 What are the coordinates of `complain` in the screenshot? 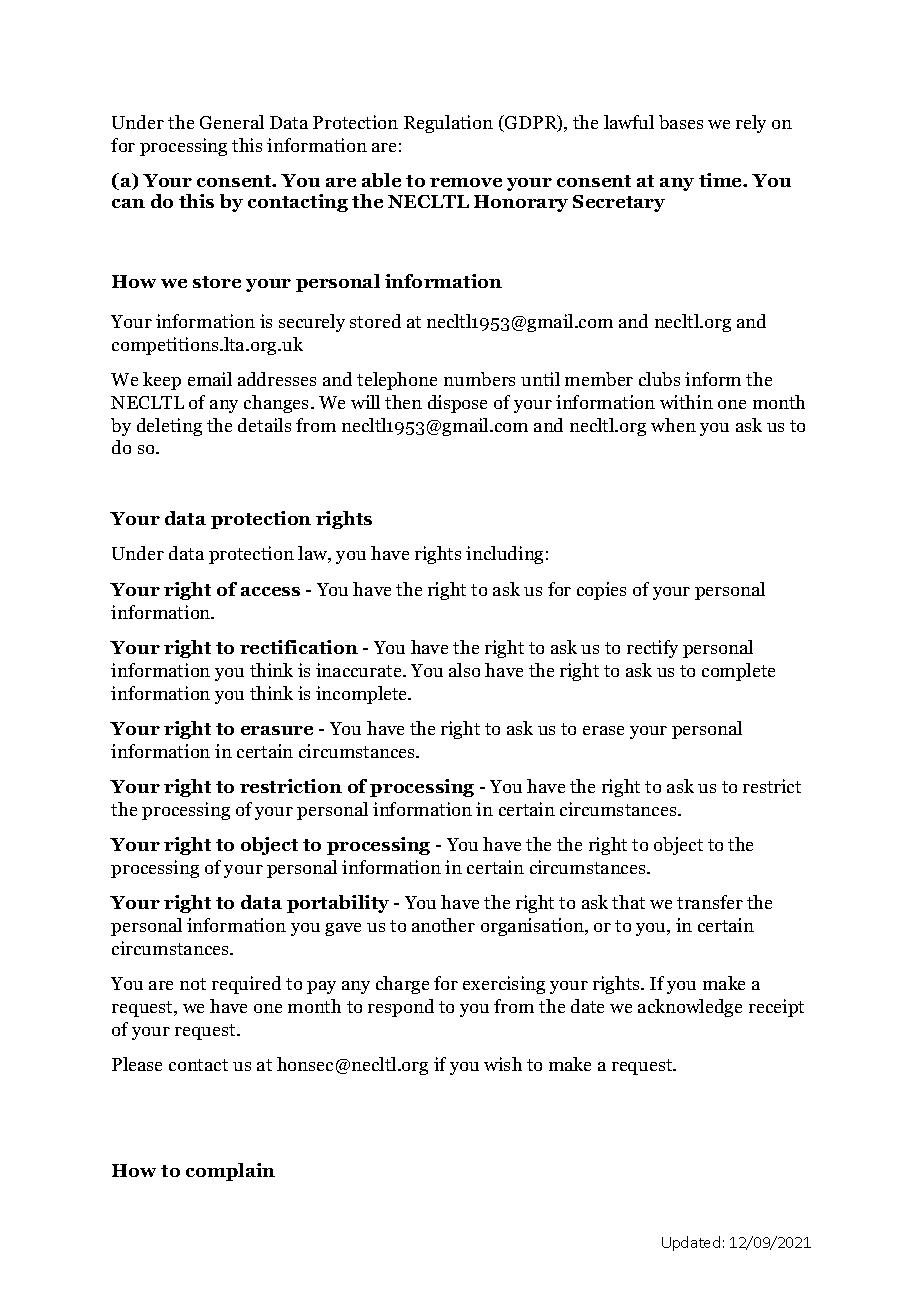 It's located at (230, 1172).
